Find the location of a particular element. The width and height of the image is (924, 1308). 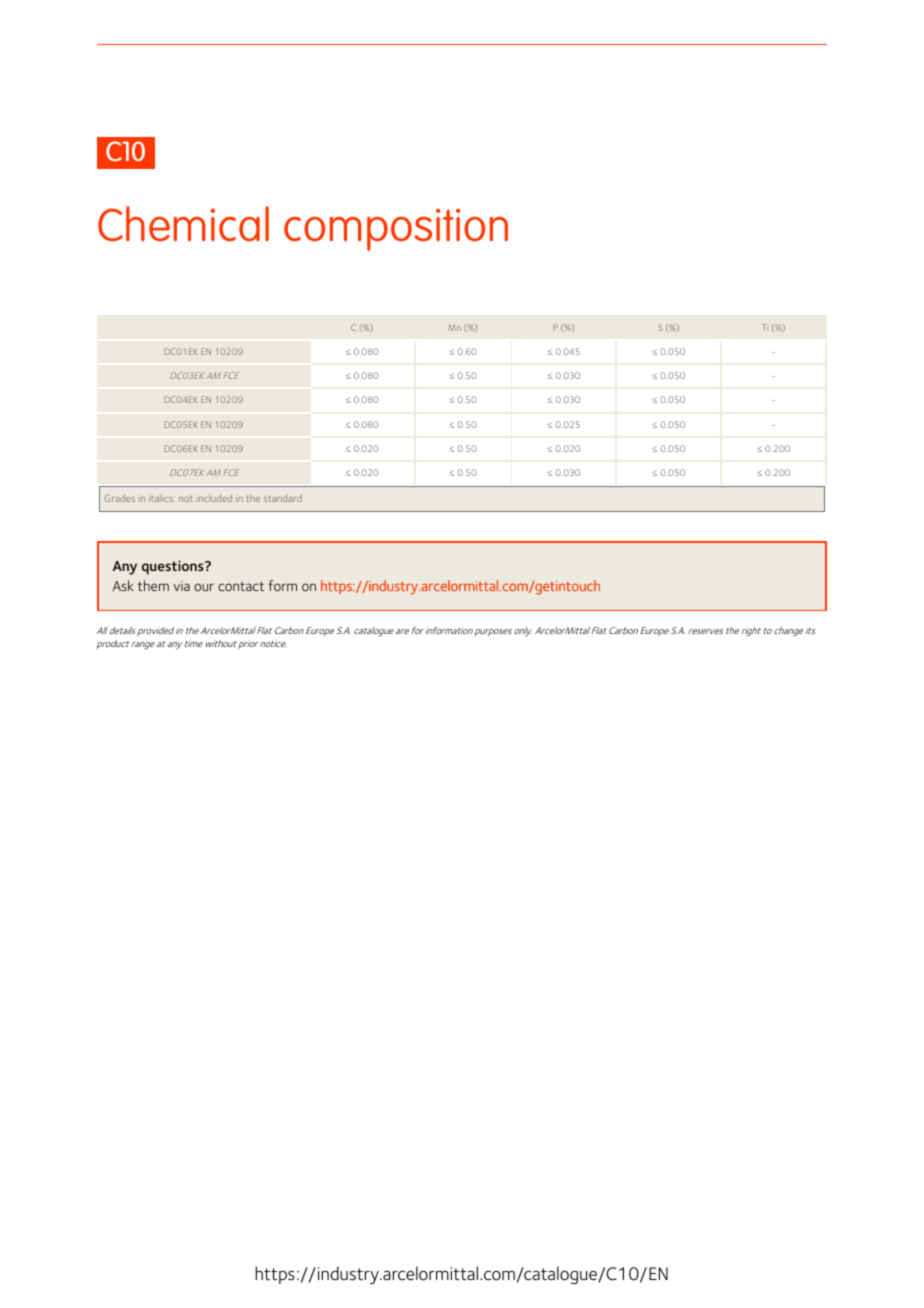

contact is located at coordinates (241, 586).
